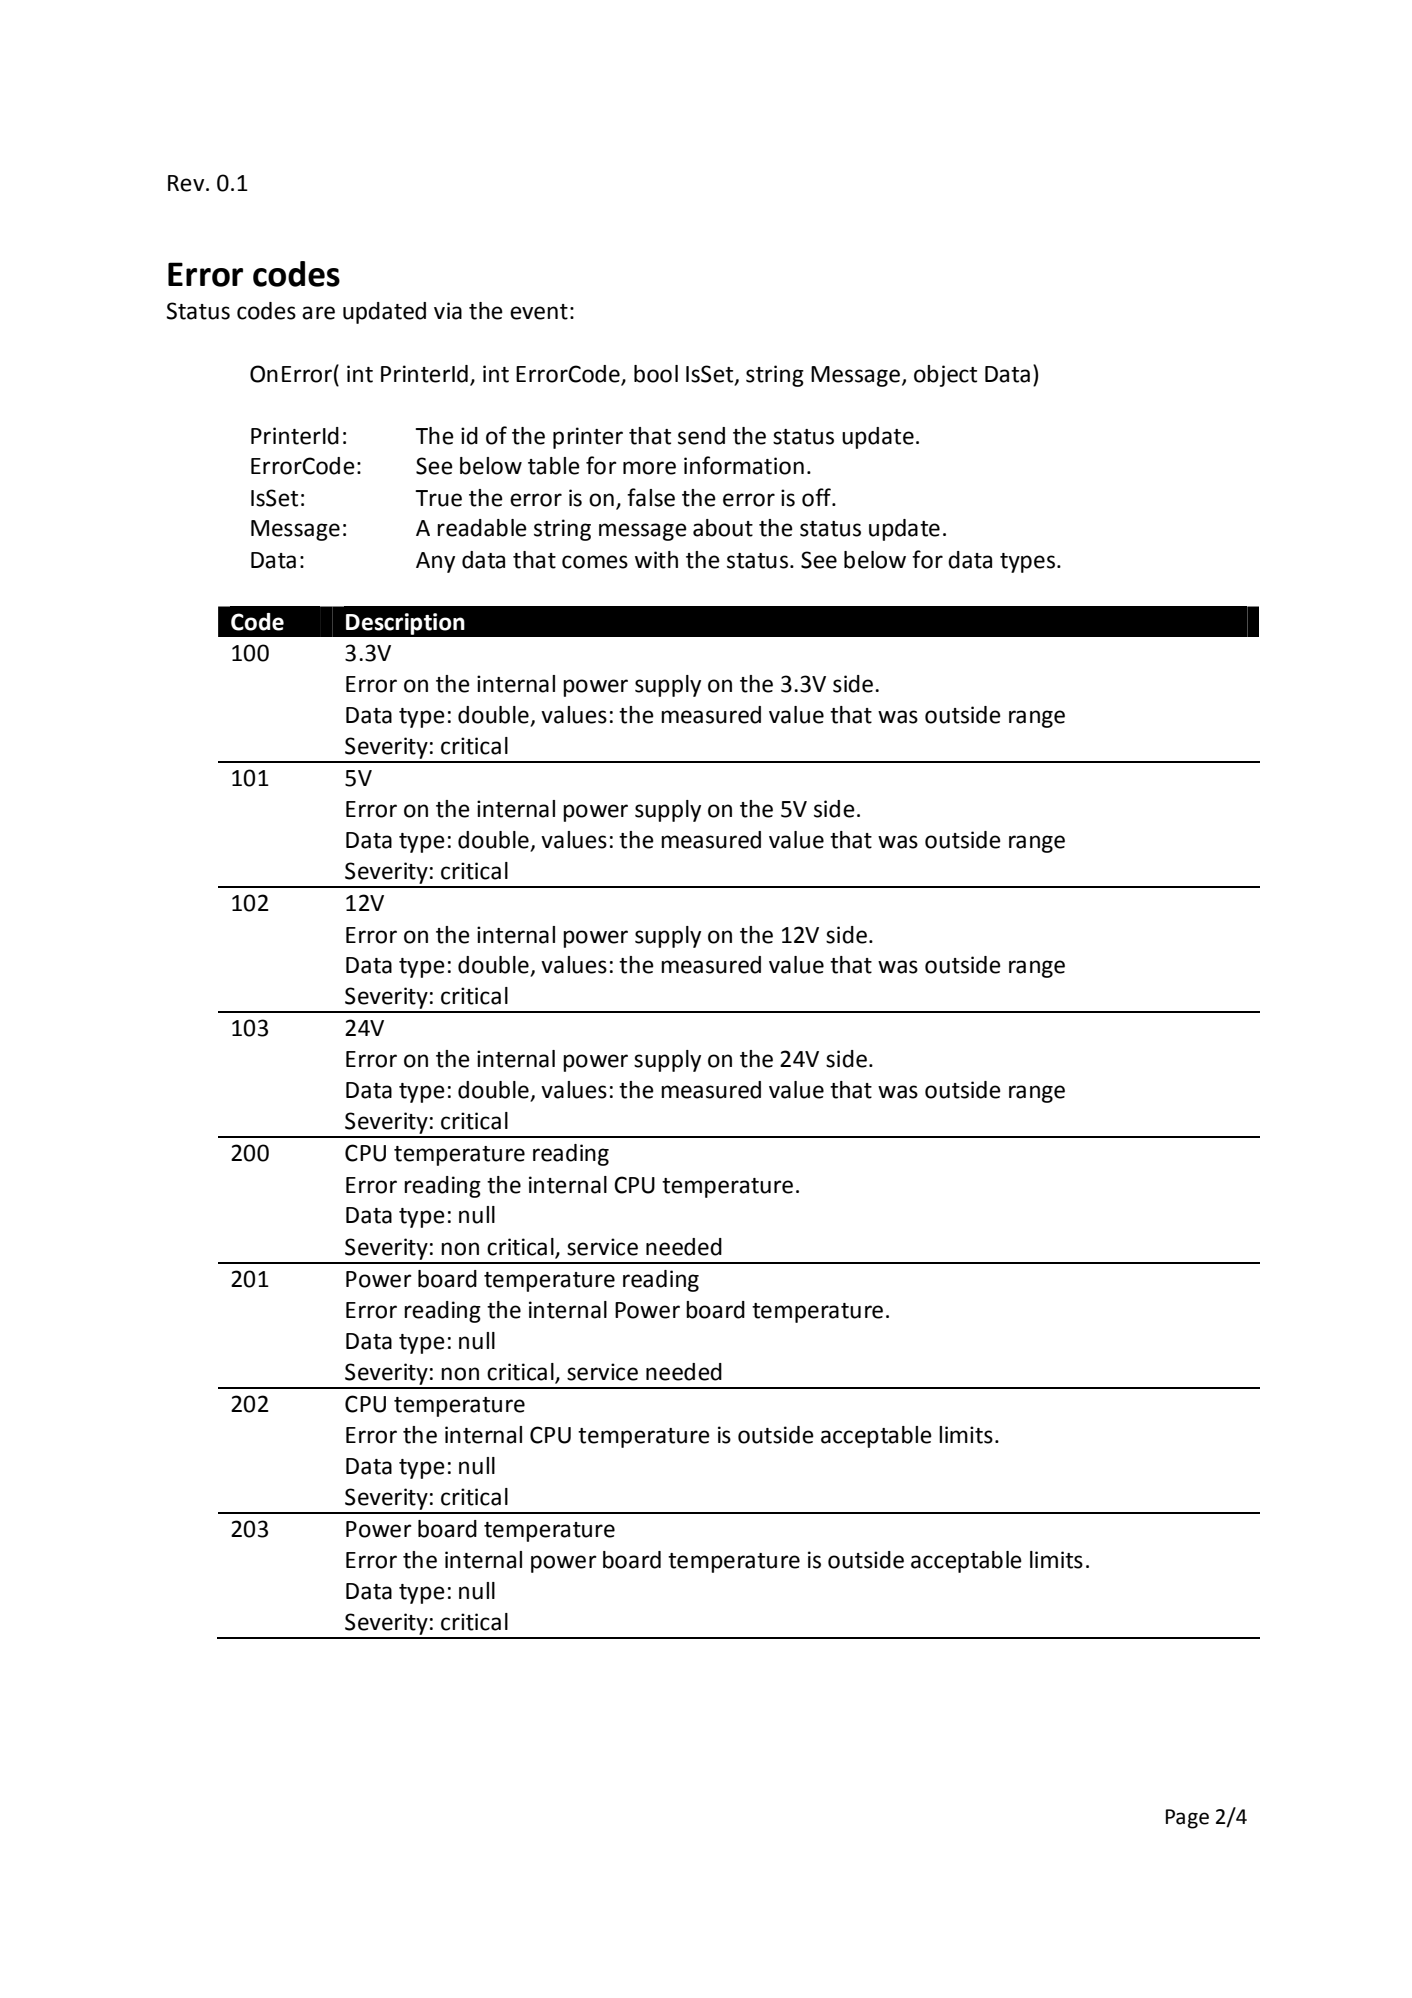 This screenshot has height=1998, width=1412. I want to click on are, so click(318, 313).
